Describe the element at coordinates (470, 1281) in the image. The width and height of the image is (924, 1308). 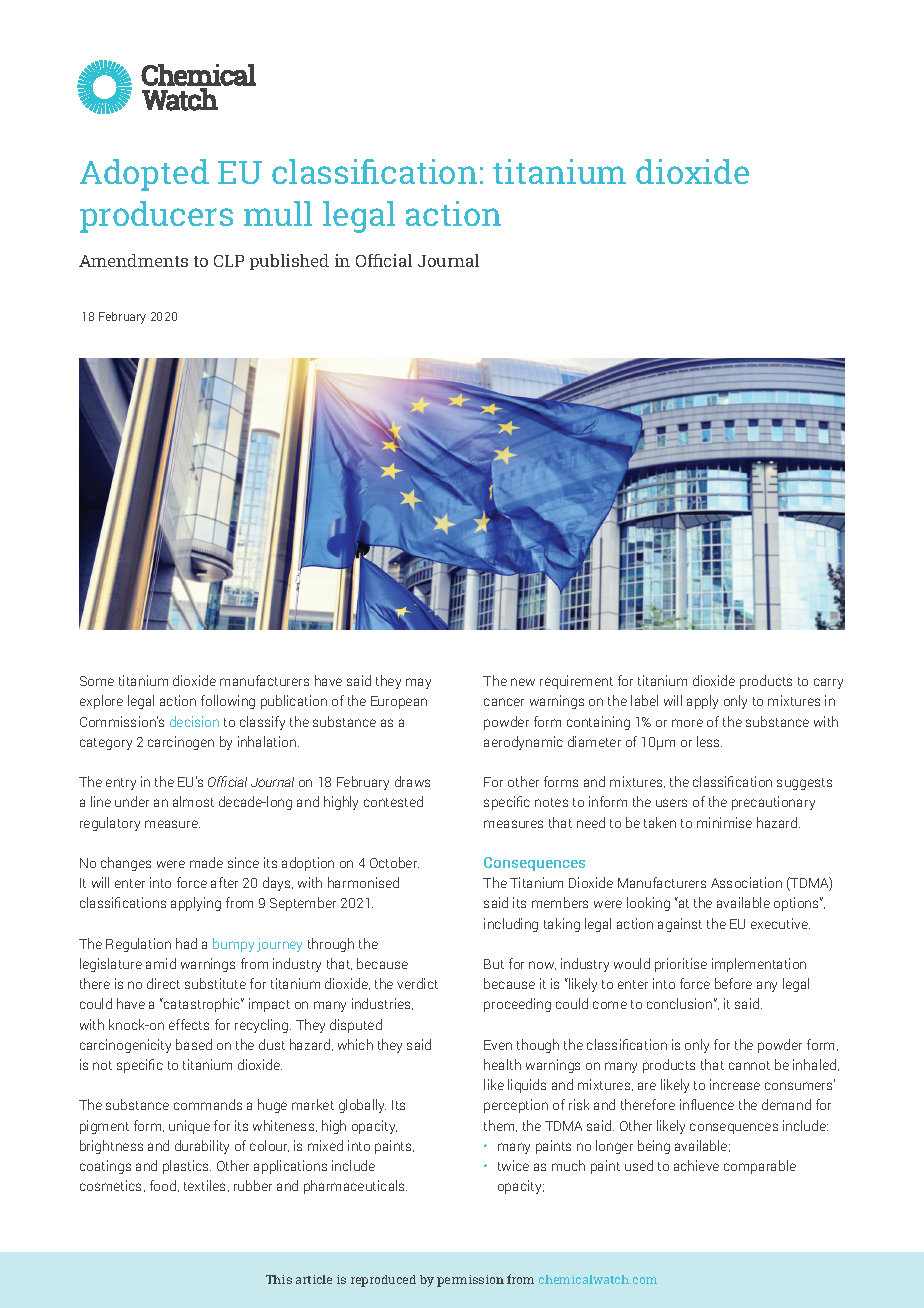
I see `permission` at that location.
